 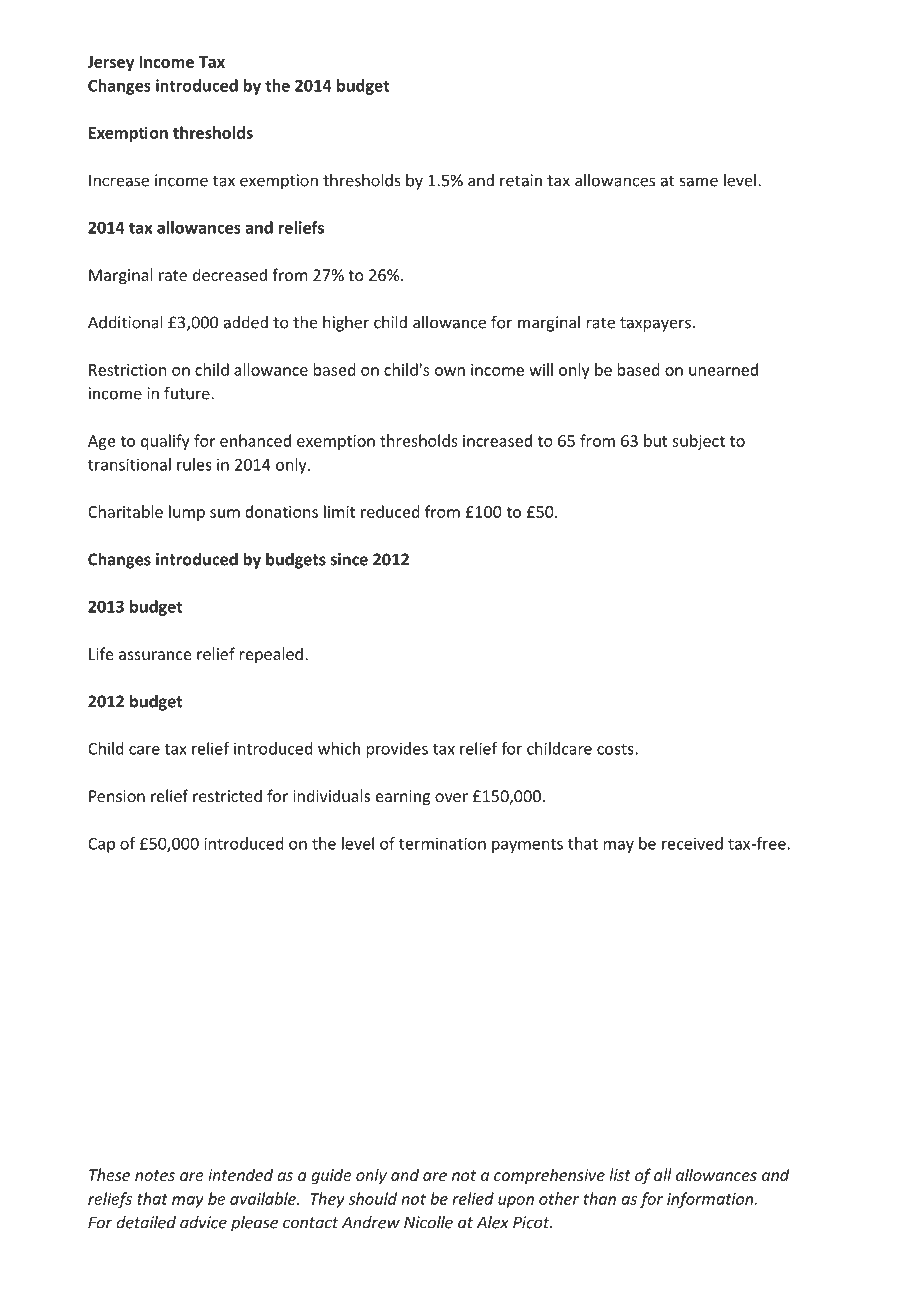 What do you see at coordinates (655, 324) in the screenshot?
I see `taxpayers` at bounding box center [655, 324].
